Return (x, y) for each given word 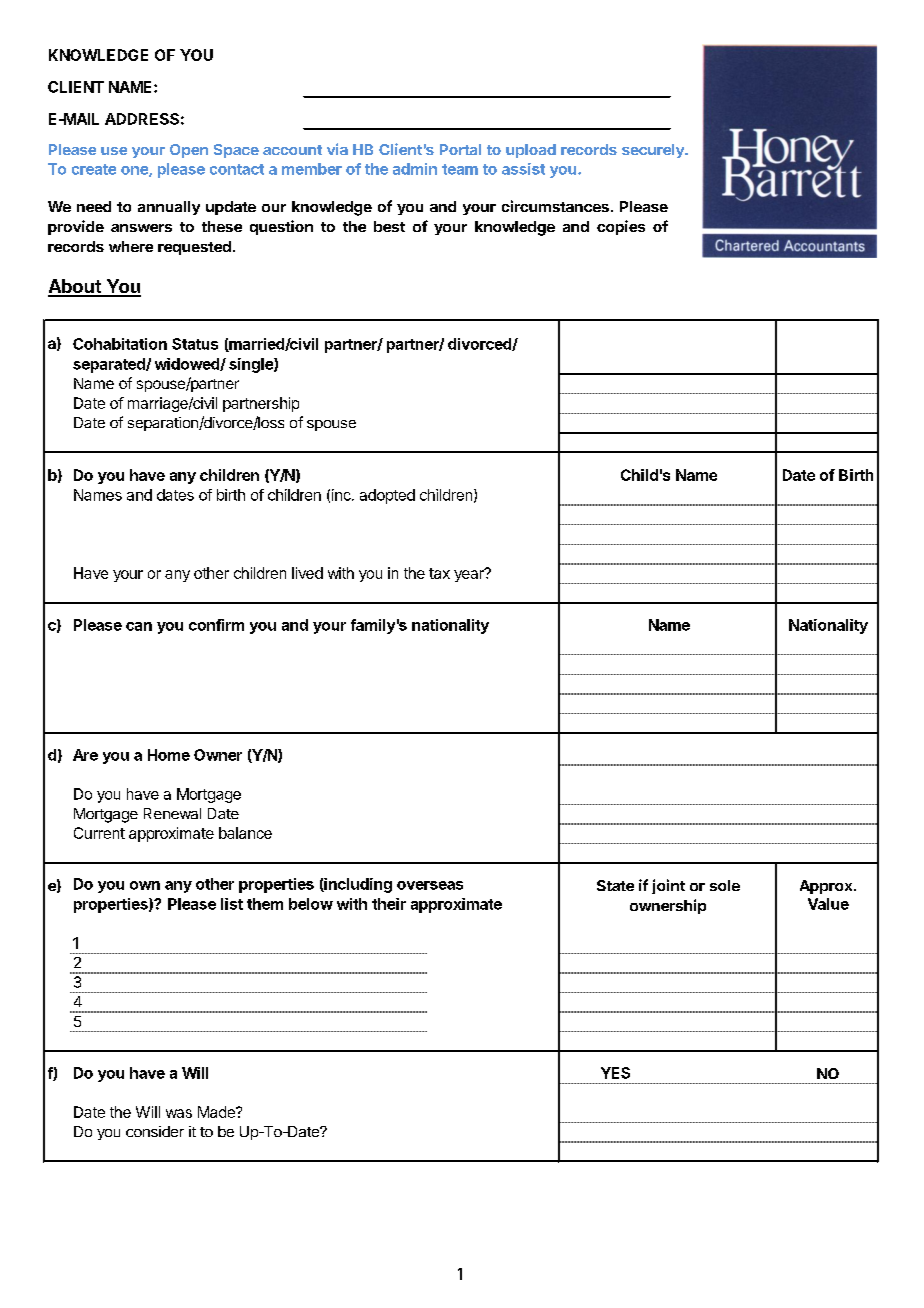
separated (110, 365)
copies (621, 227)
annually (169, 208)
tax (439, 573)
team (460, 169)
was (179, 1113)
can (139, 626)
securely (654, 151)
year (470, 575)
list (232, 904)
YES (615, 1073)
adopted (387, 496)
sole (725, 885)
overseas (430, 885)
